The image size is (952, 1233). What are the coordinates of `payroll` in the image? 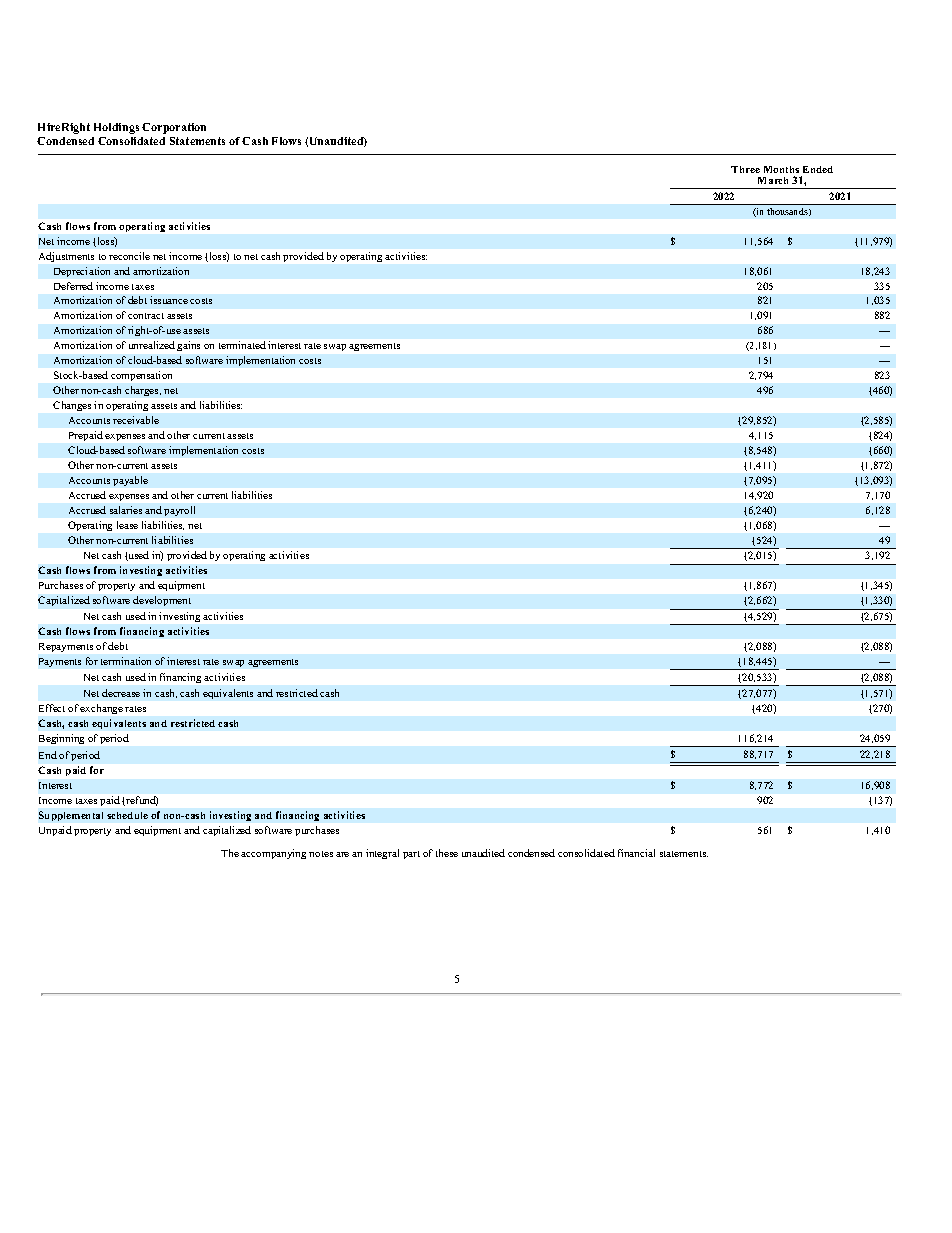 It's located at (179, 511).
